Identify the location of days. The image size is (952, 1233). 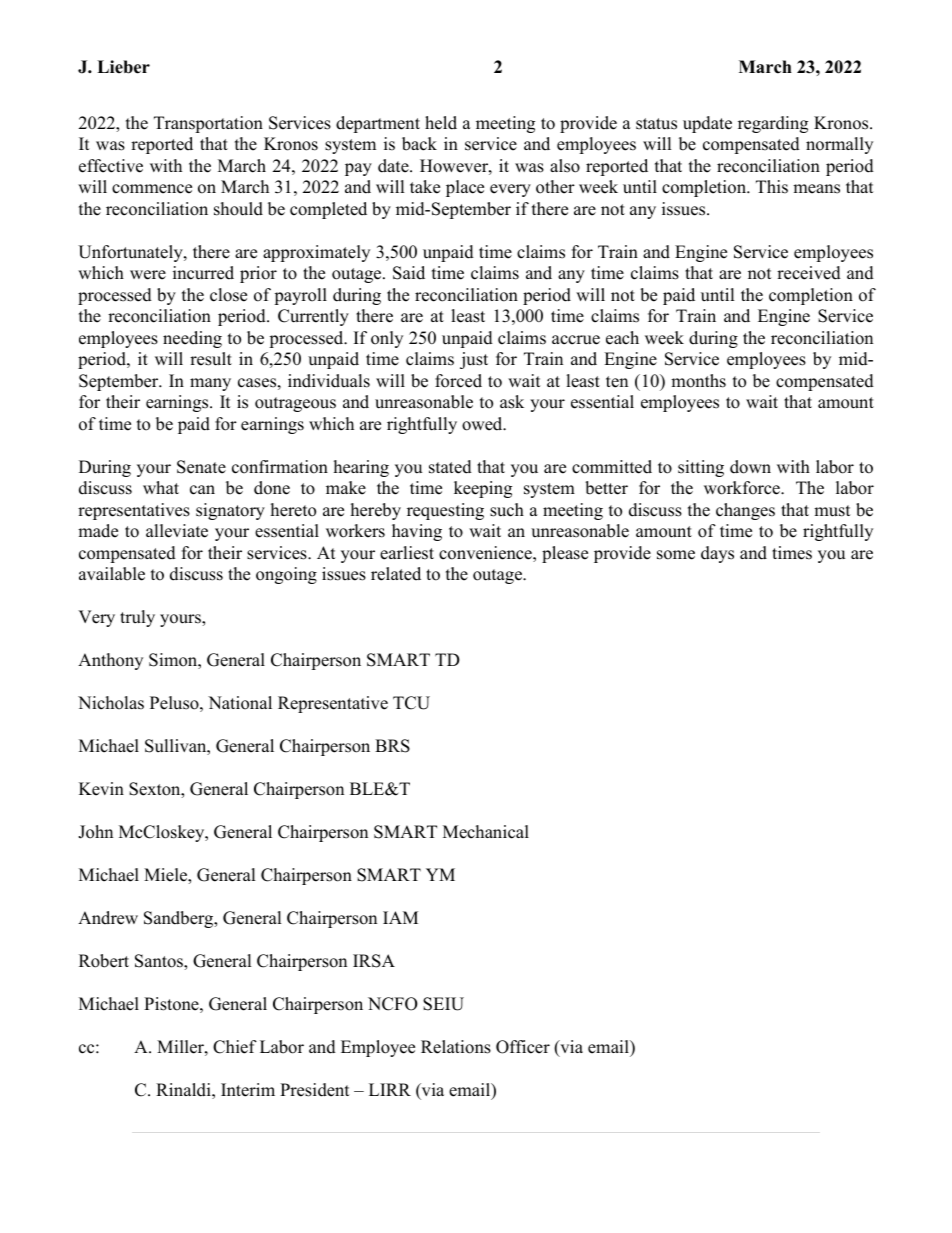
(717, 554).
